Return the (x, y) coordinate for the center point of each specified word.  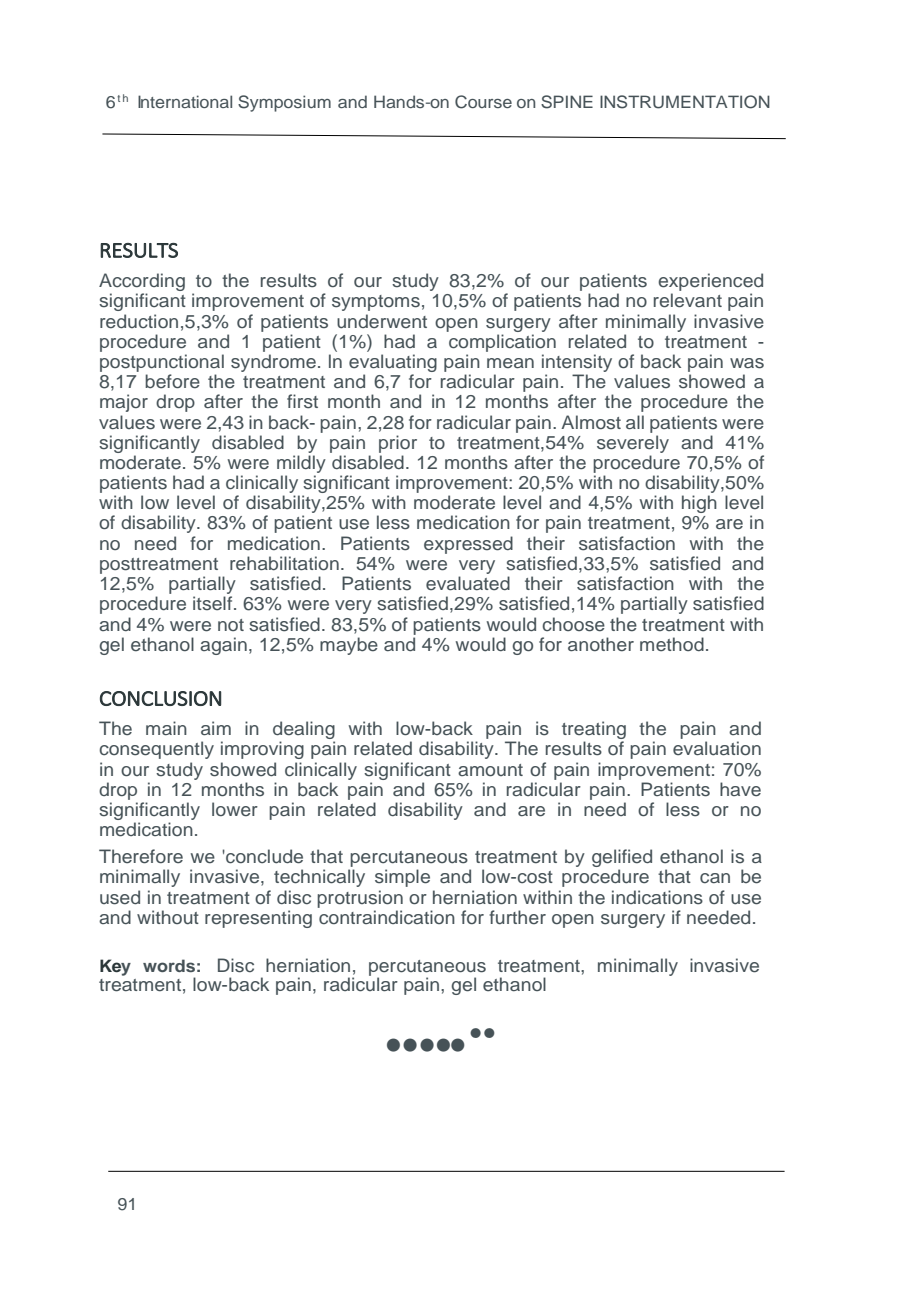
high (699, 504)
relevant (688, 300)
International (185, 101)
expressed (468, 545)
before (172, 381)
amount (490, 770)
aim (216, 728)
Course (483, 102)
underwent (382, 321)
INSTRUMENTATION (685, 102)
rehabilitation (284, 563)
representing (258, 919)
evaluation (717, 748)
